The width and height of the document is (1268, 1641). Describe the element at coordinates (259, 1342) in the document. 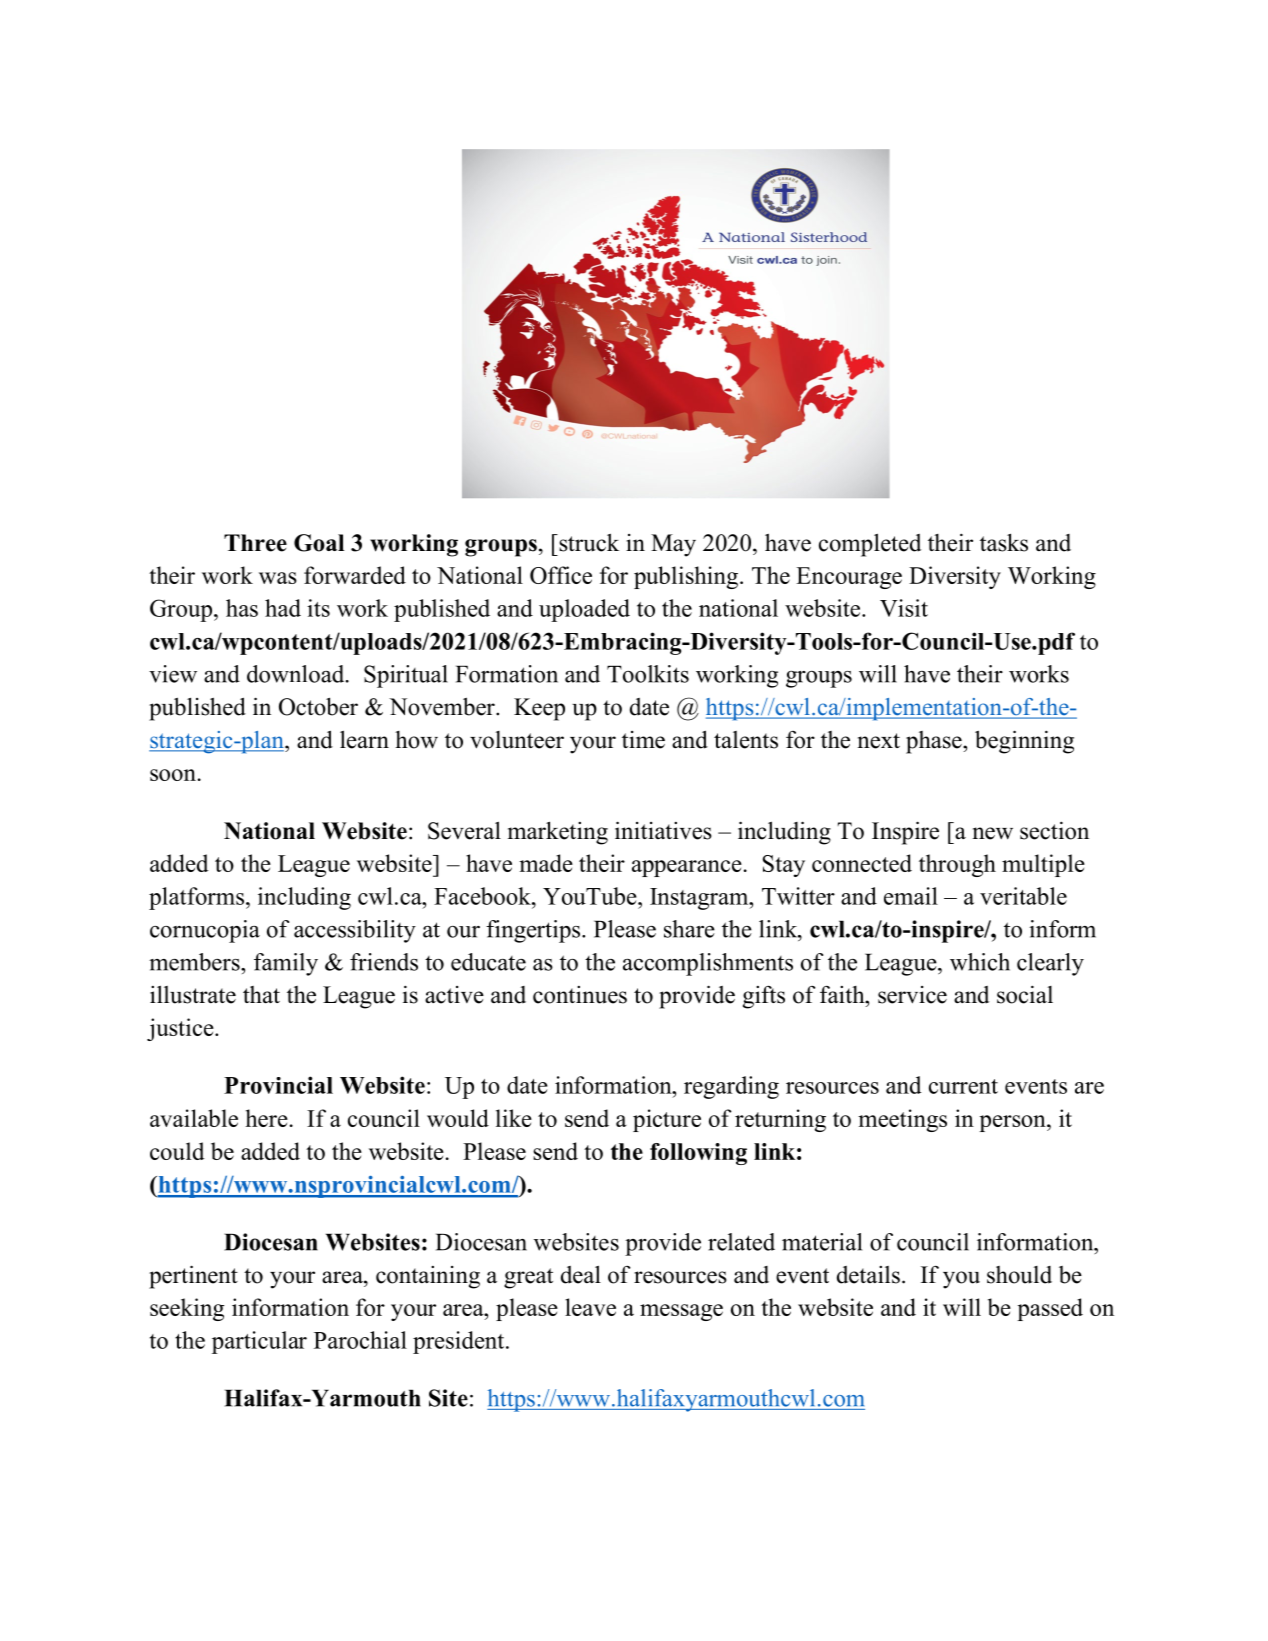

I see `particular` at that location.
